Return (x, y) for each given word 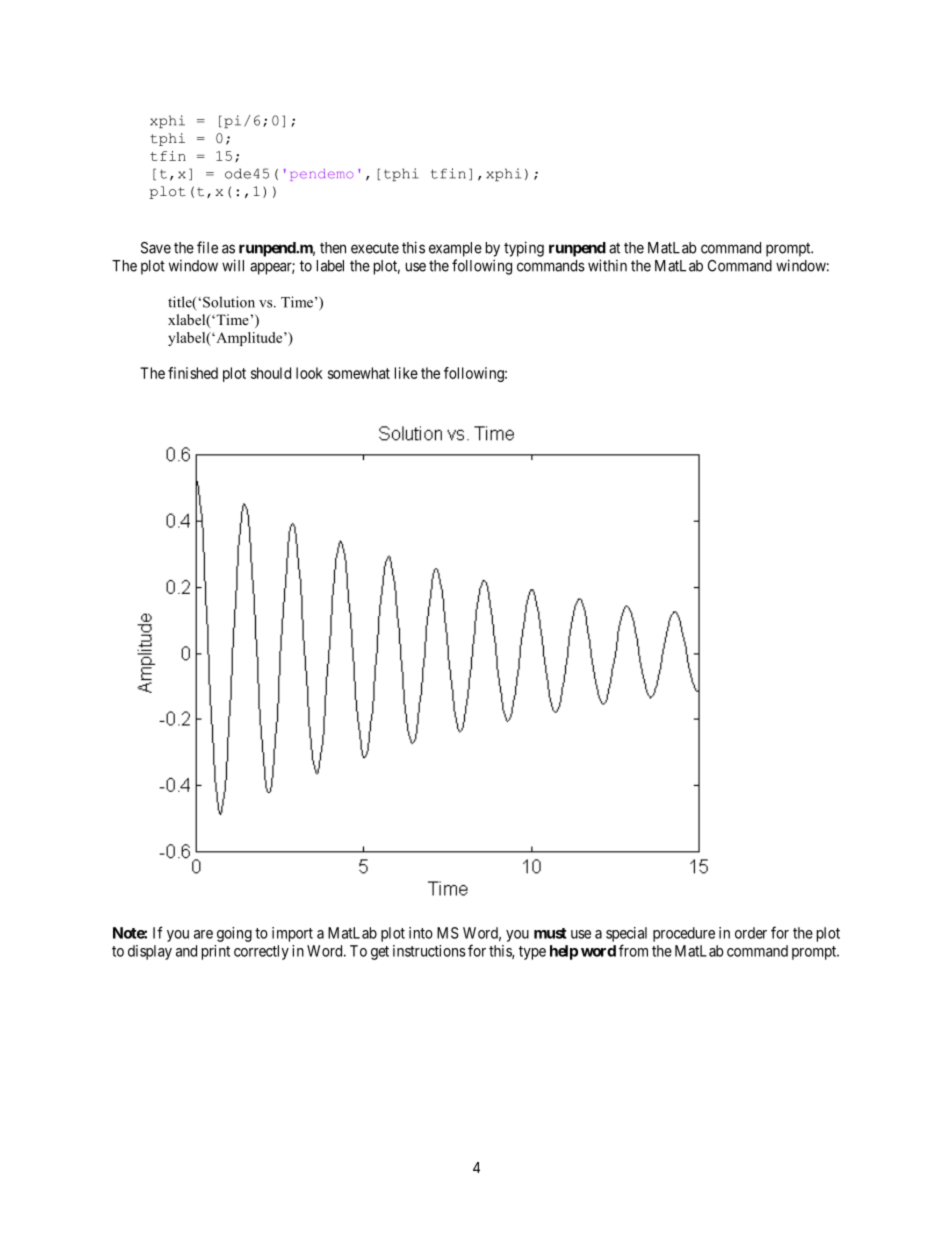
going (234, 934)
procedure (684, 934)
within (607, 265)
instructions (429, 951)
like (406, 373)
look (309, 373)
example (455, 249)
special (626, 934)
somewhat (359, 373)
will (233, 265)
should (271, 373)
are (203, 934)
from (633, 950)
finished (193, 373)
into (421, 933)
